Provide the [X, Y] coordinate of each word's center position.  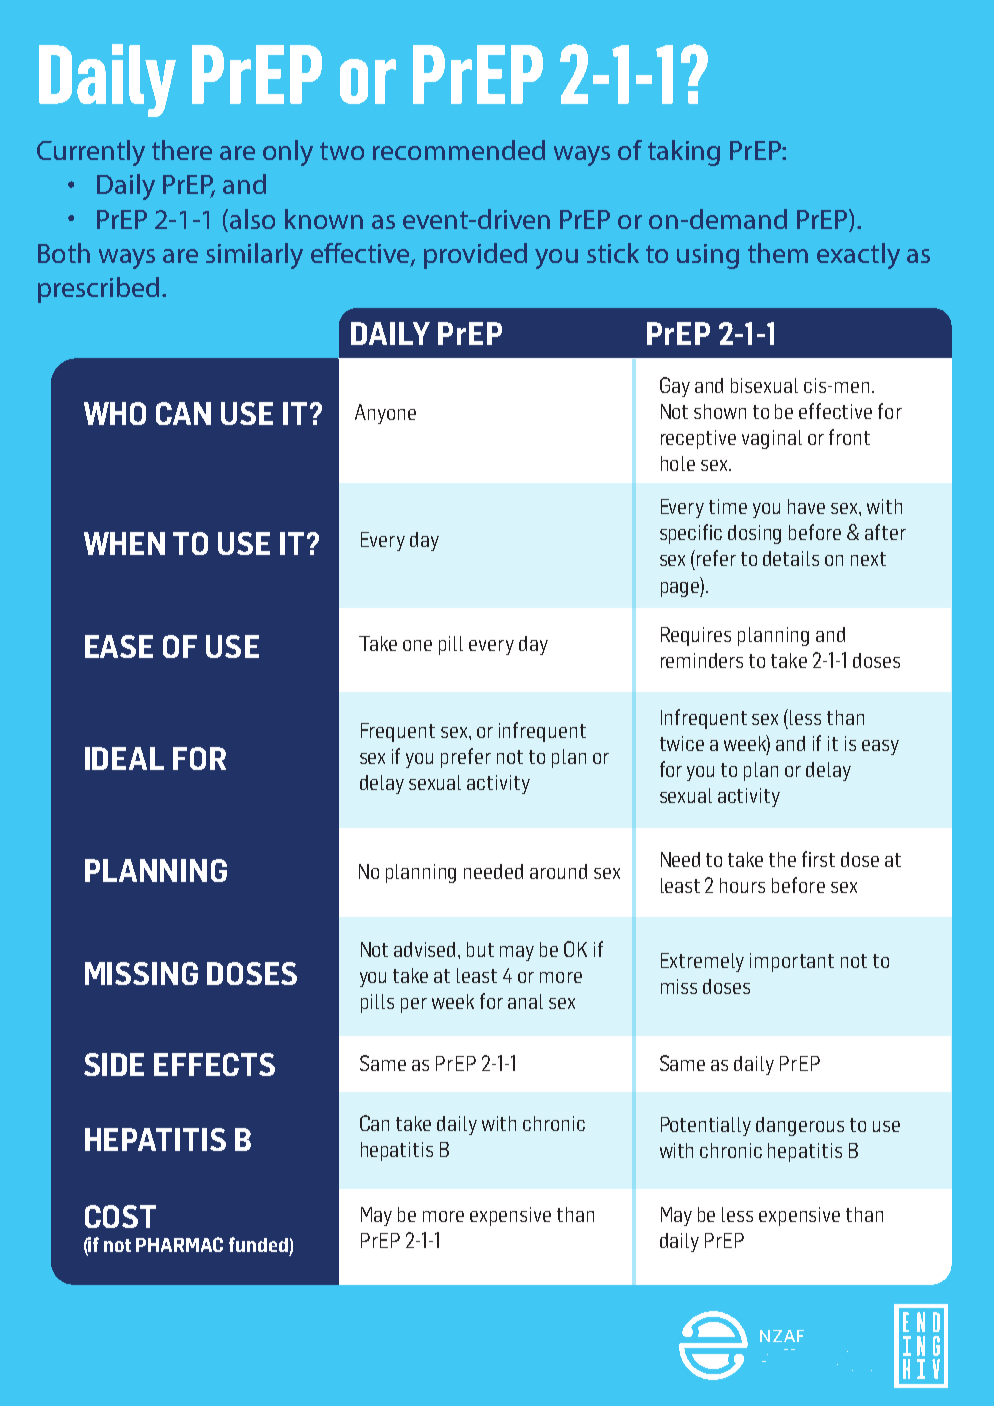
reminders [702, 660]
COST [120, 1216]
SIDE [114, 1064]
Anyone [385, 414]
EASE [119, 646]
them [778, 253]
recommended [459, 150]
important [792, 962]
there [182, 150]
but [480, 949]
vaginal [772, 439]
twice [682, 743]
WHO [115, 413]
